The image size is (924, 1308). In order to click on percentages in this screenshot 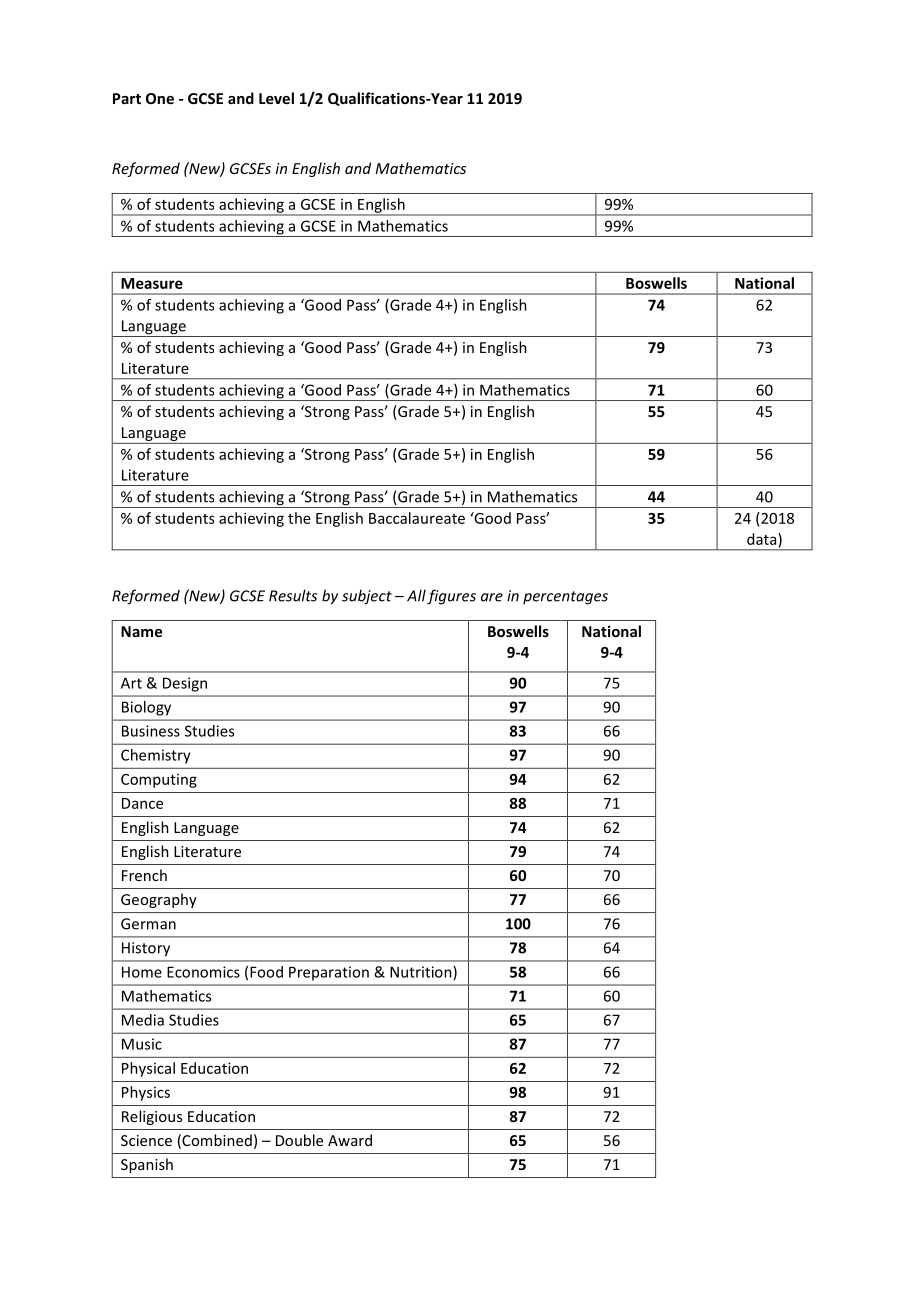, I will do `click(565, 598)`.
